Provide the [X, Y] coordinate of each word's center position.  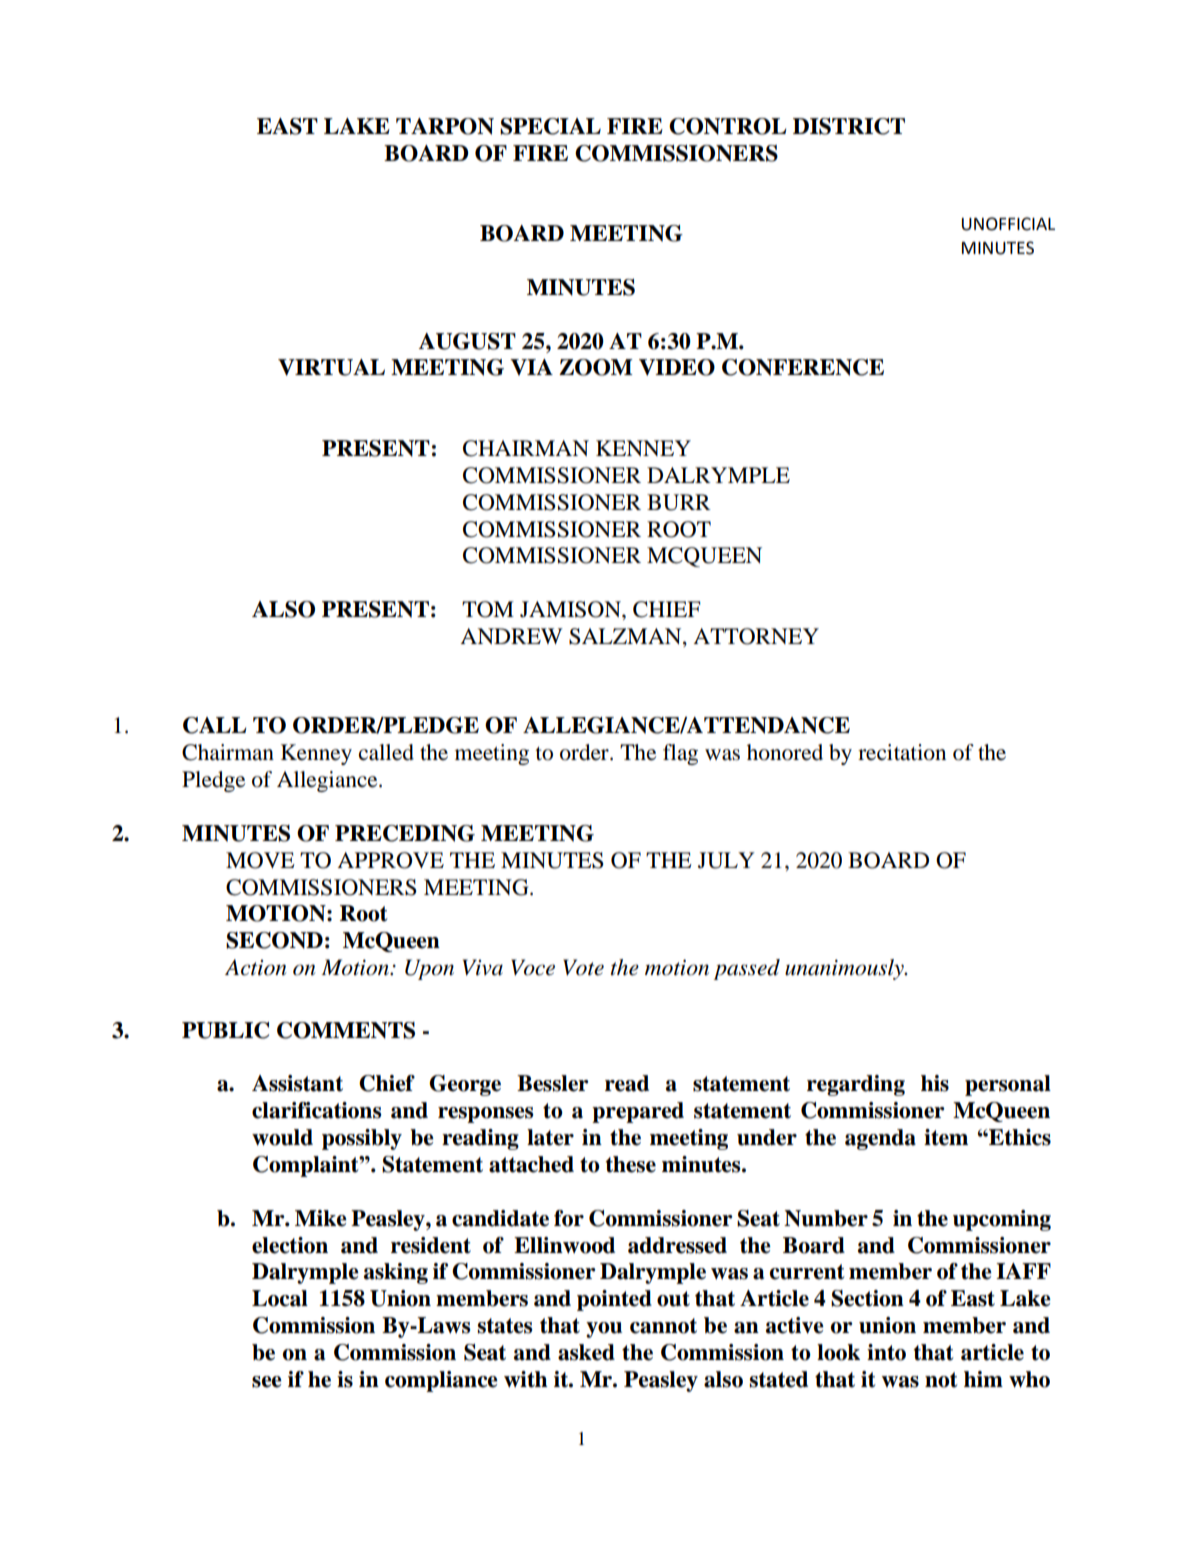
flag [680, 754]
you [604, 1330]
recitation [902, 752]
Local [280, 1298]
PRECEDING [405, 833]
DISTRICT [849, 126]
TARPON [445, 126]
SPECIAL [550, 126]
